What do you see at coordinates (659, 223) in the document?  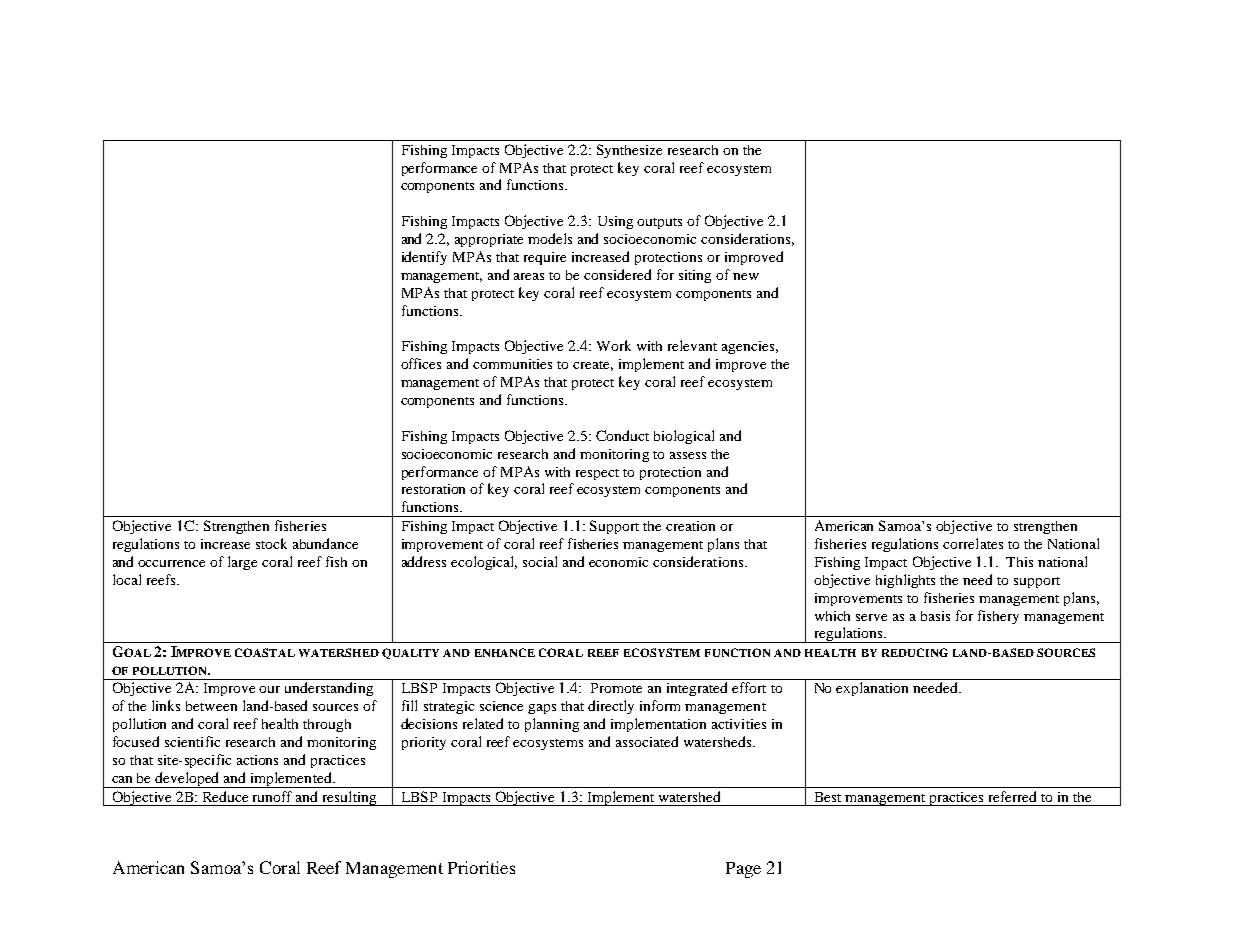 I see `outputs` at bounding box center [659, 223].
